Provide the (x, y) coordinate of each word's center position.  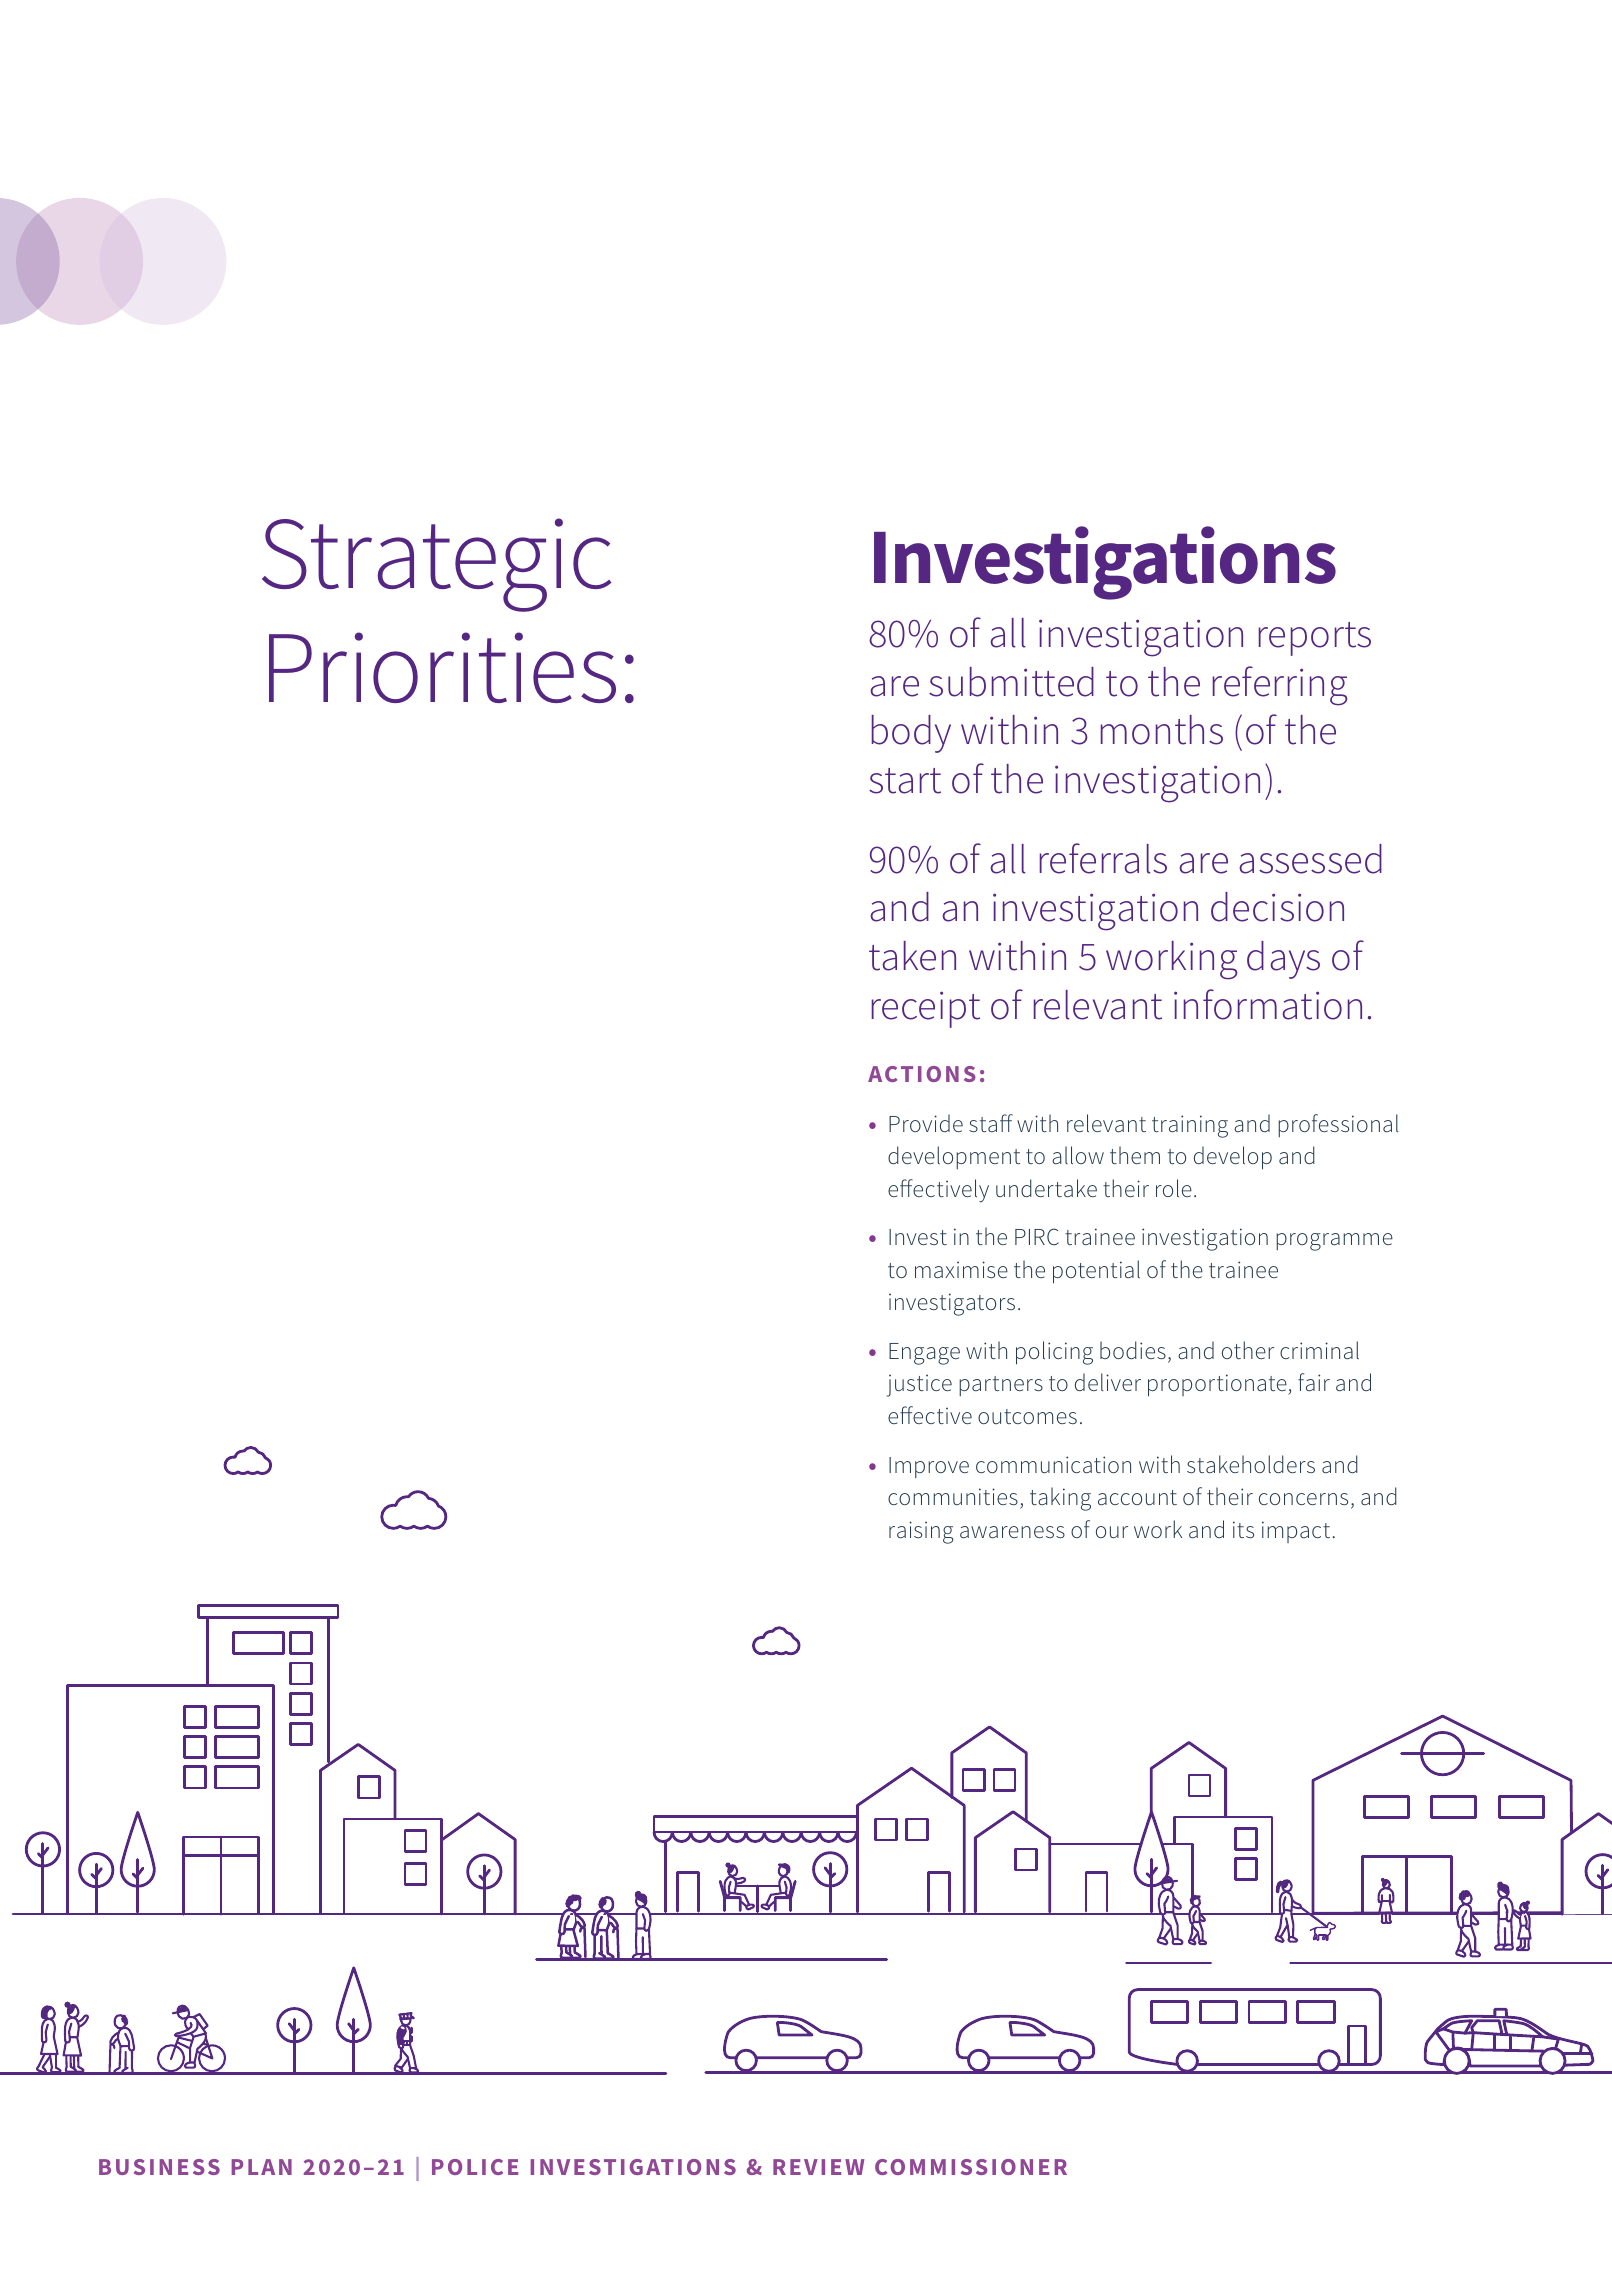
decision (1277, 907)
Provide (926, 1123)
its (1243, 1529)
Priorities (442, 667)
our (1112, 1532)
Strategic (436, 565)
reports (1315, 639)
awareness (1012, 1532)
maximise (961, 1270)
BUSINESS (159, 2167)
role (1174, 1188)
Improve (929, 1467)
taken (912, 956)
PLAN (261, 2167)
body (911, 734)
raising (921, 1532)
